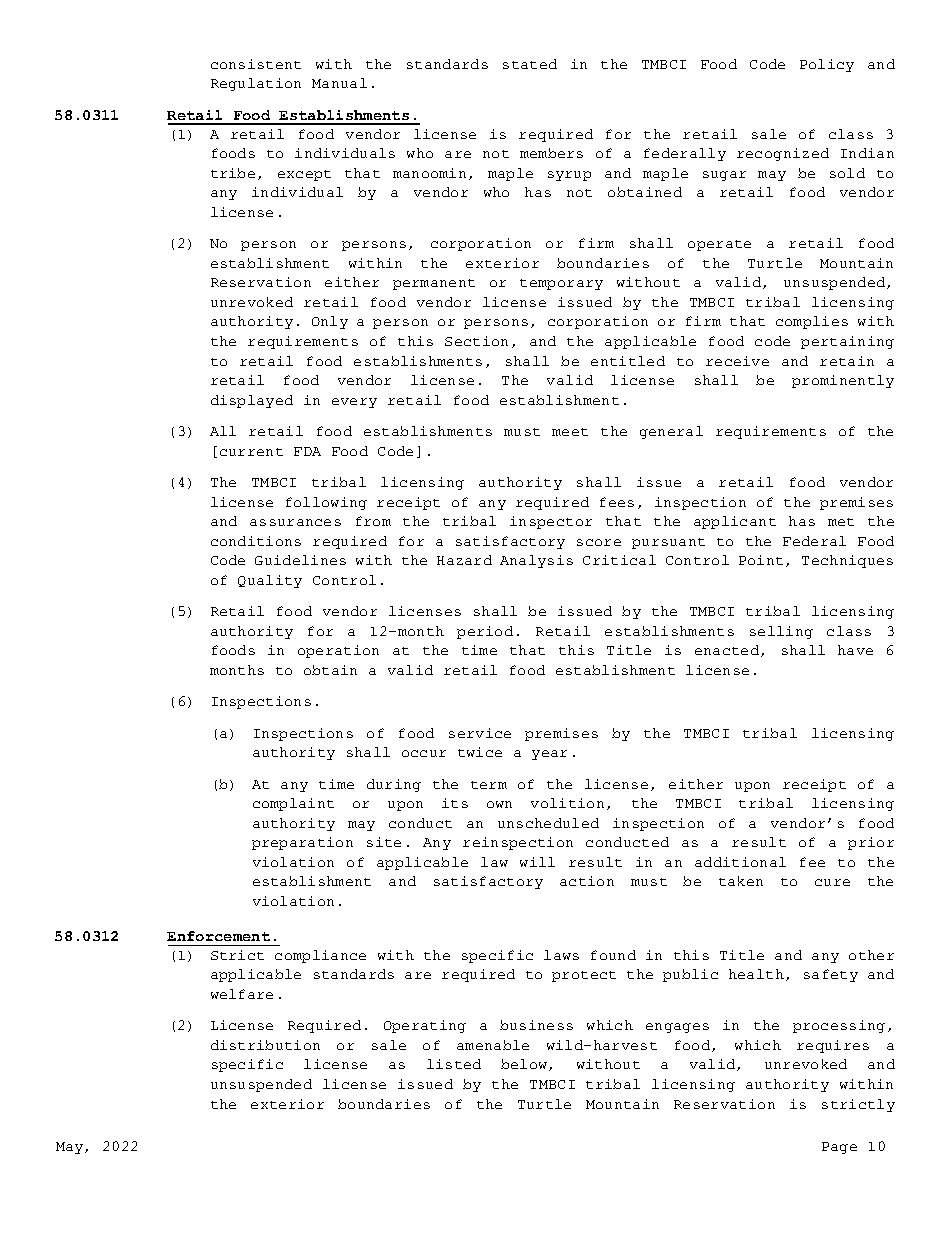 This screenshot has width=952, height=1233. What do you see at coordinates (307, 451) in the screenshot?
I see `FDA` at bounding box center [307, 451].
